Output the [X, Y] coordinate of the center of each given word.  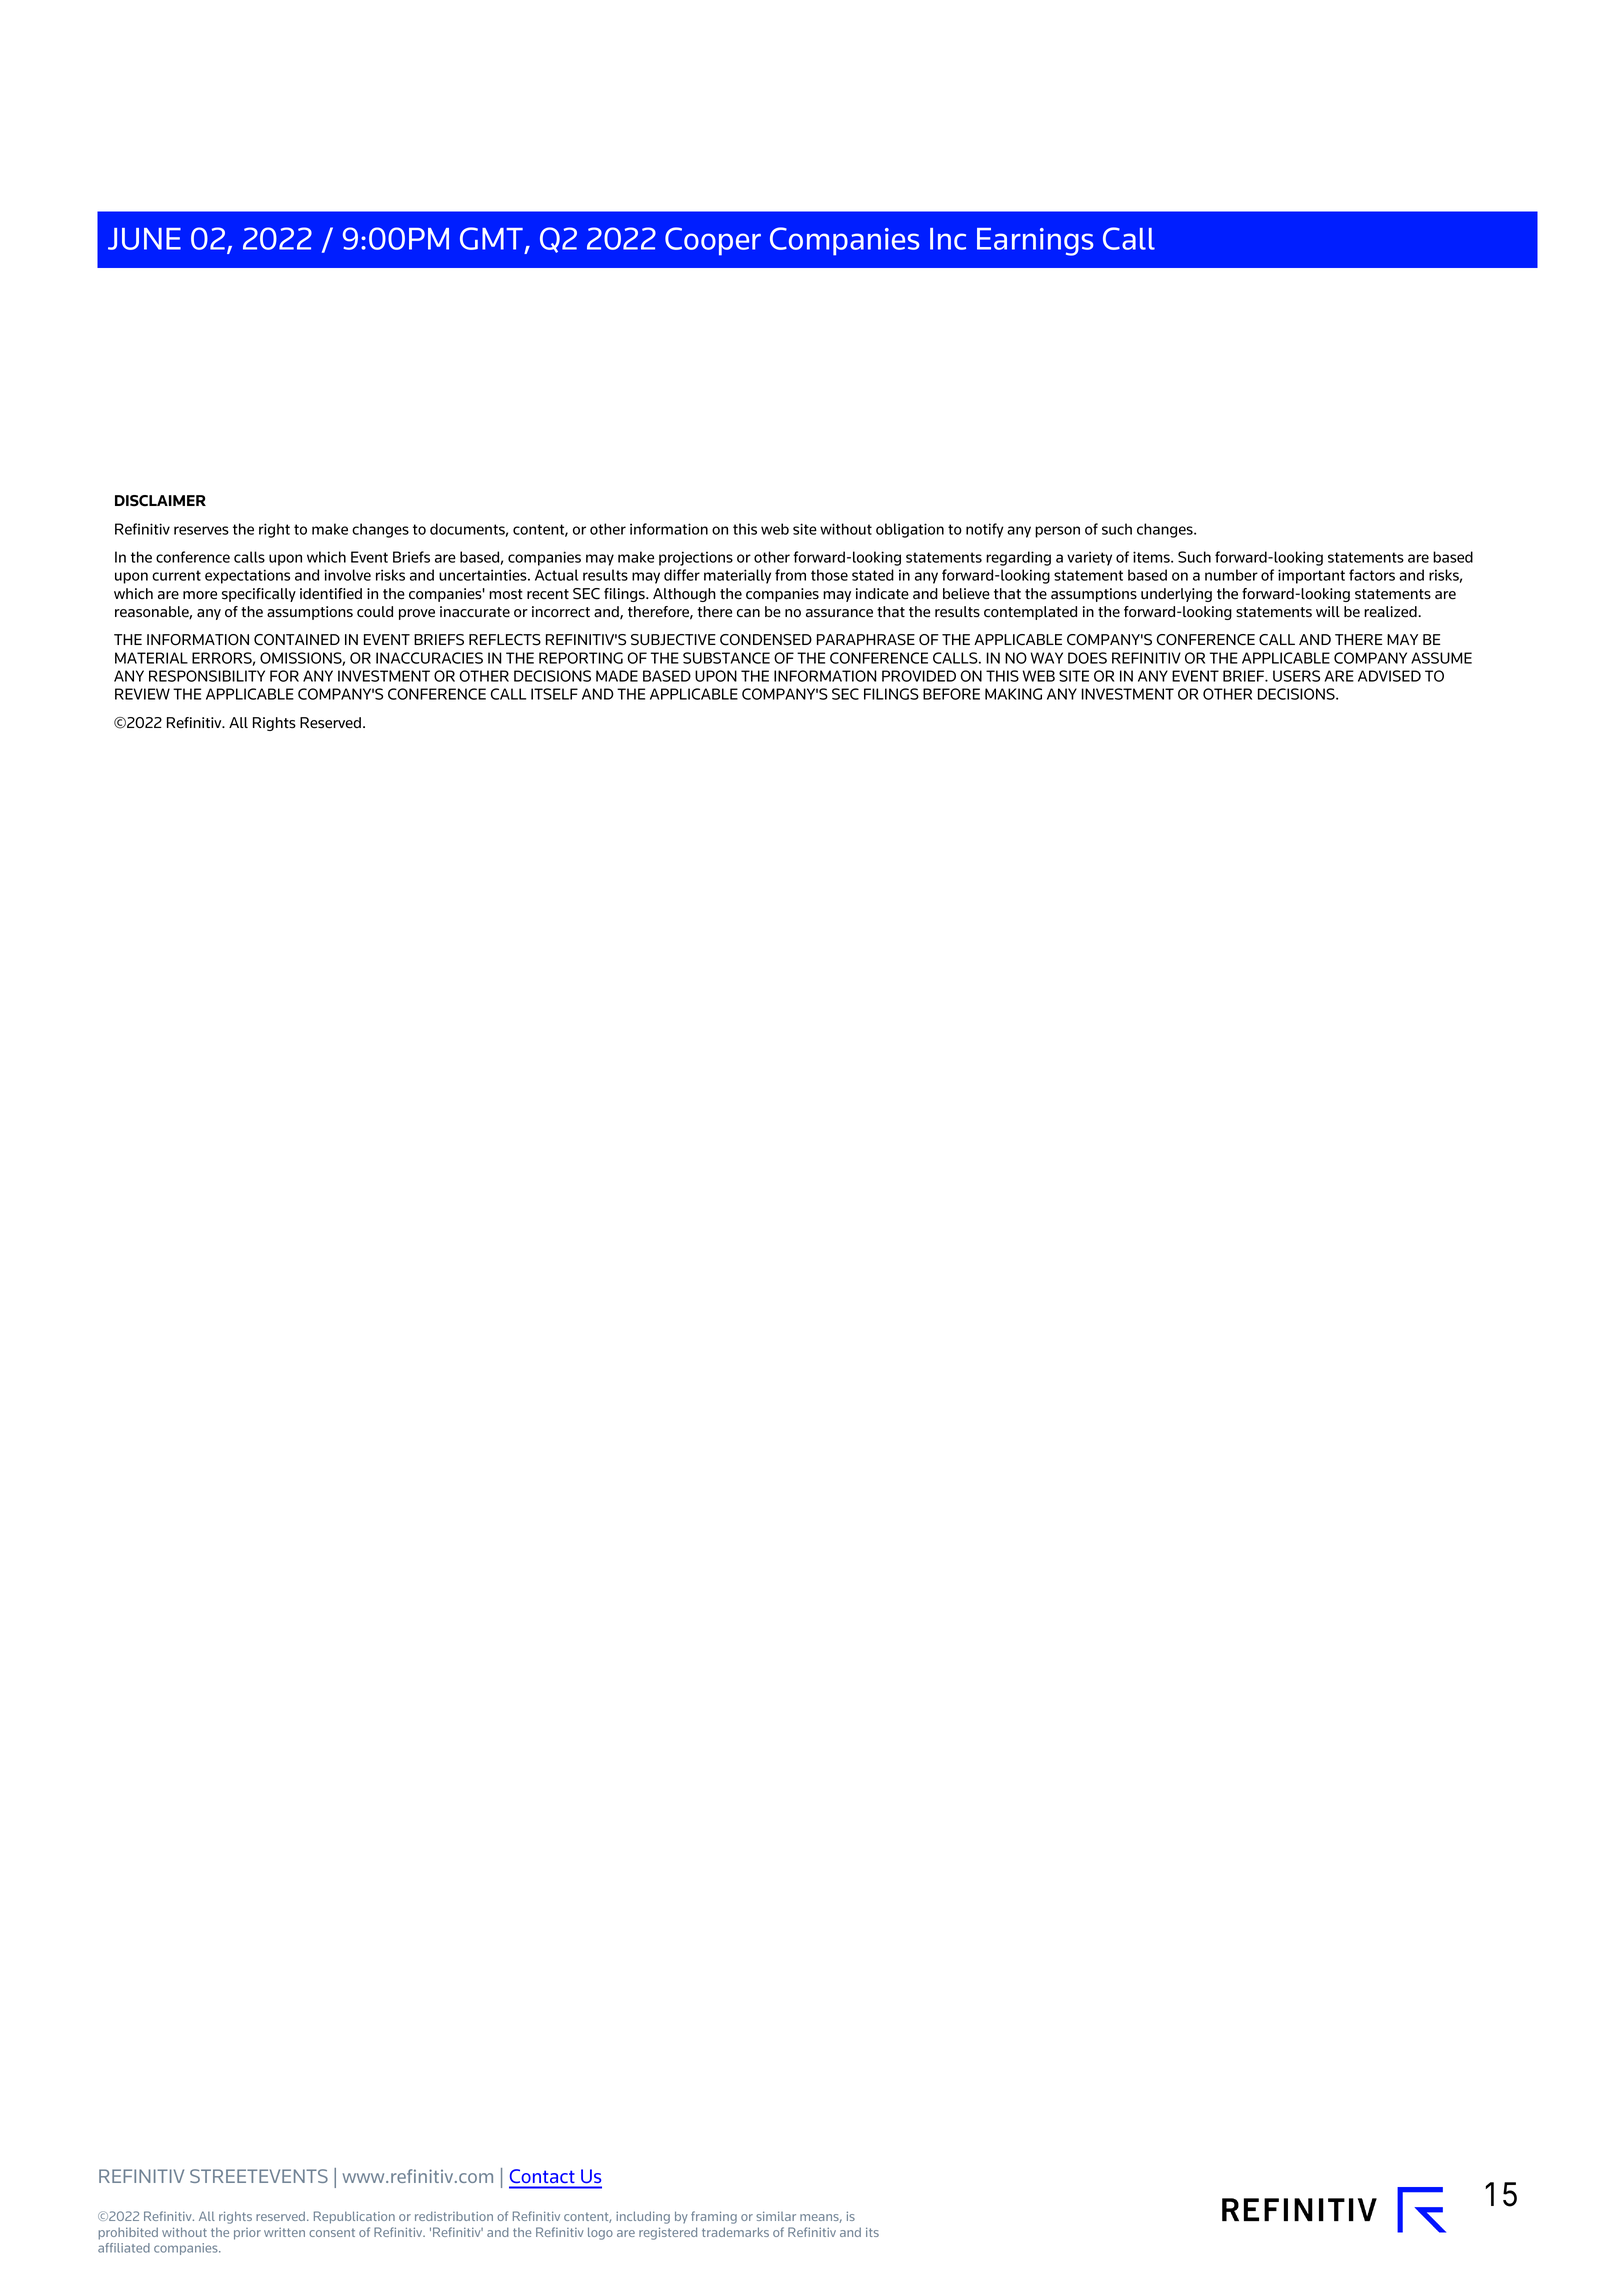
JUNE [144, 239]
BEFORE [951, 694]
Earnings [1035, 242]
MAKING [1013, 694]
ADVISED [1389, 676]
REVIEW [142, 694]
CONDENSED [766, 640]
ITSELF [554, 694]
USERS [1296, 676]
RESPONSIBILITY [207, 676]
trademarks [735, 2232]
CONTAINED [297, 640]
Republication [354, 2217]
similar [776, 2216]
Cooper [713, 241]
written [284, 2232]
